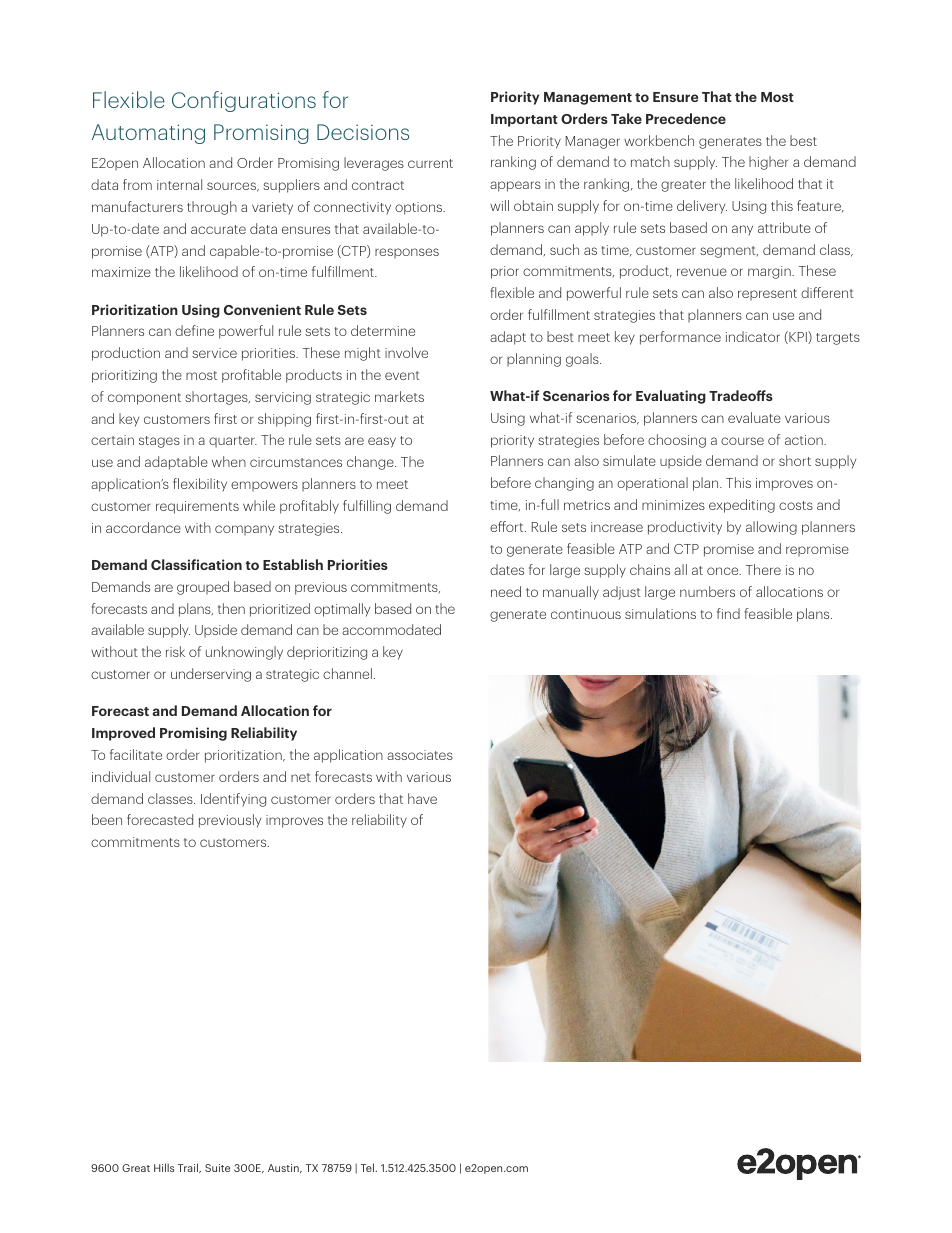 The width and height of the document is (952, 1233). I want to click on Identifying, so click(233, 800).
